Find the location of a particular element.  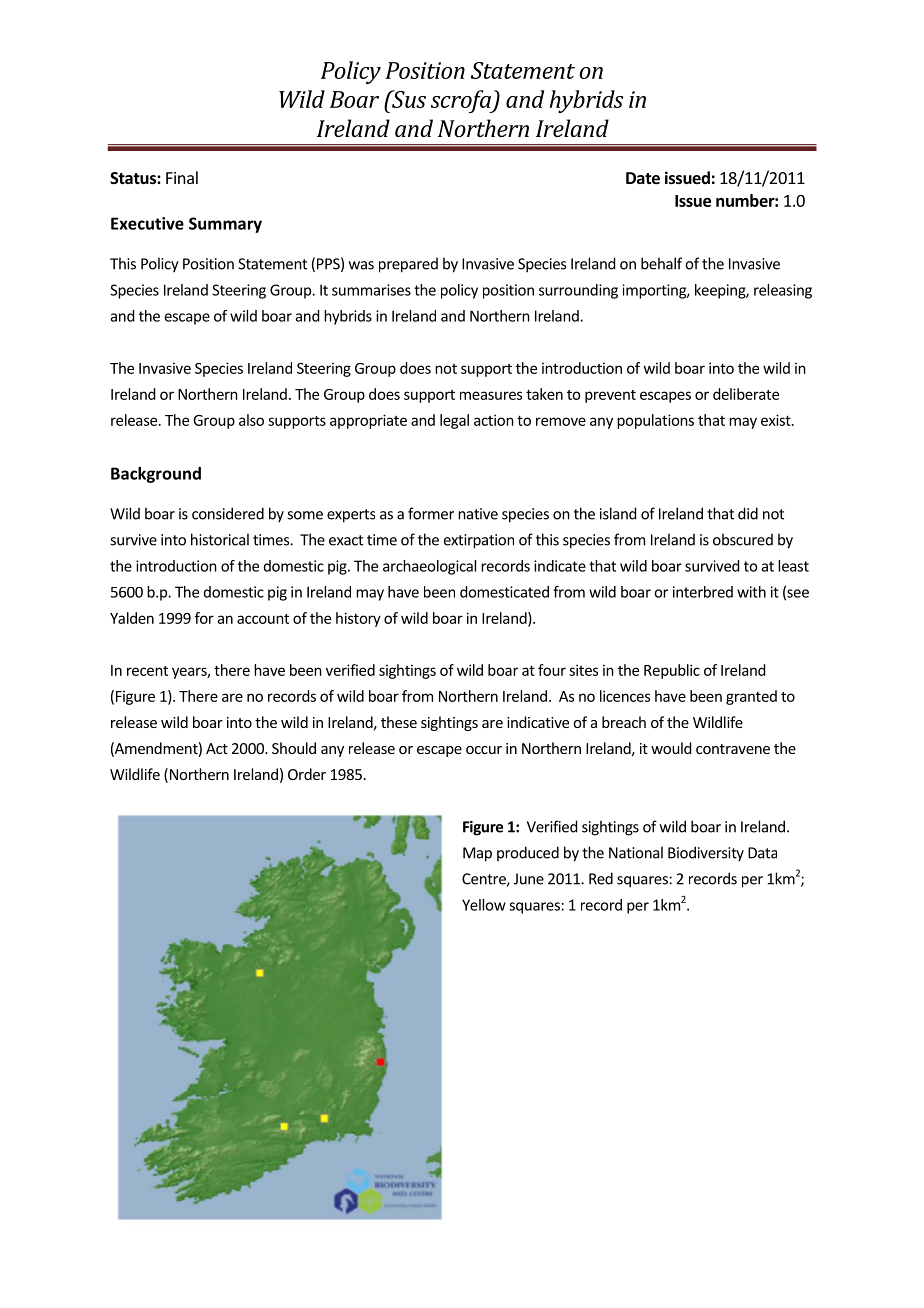

Order is located at coordinates (307, 774).
